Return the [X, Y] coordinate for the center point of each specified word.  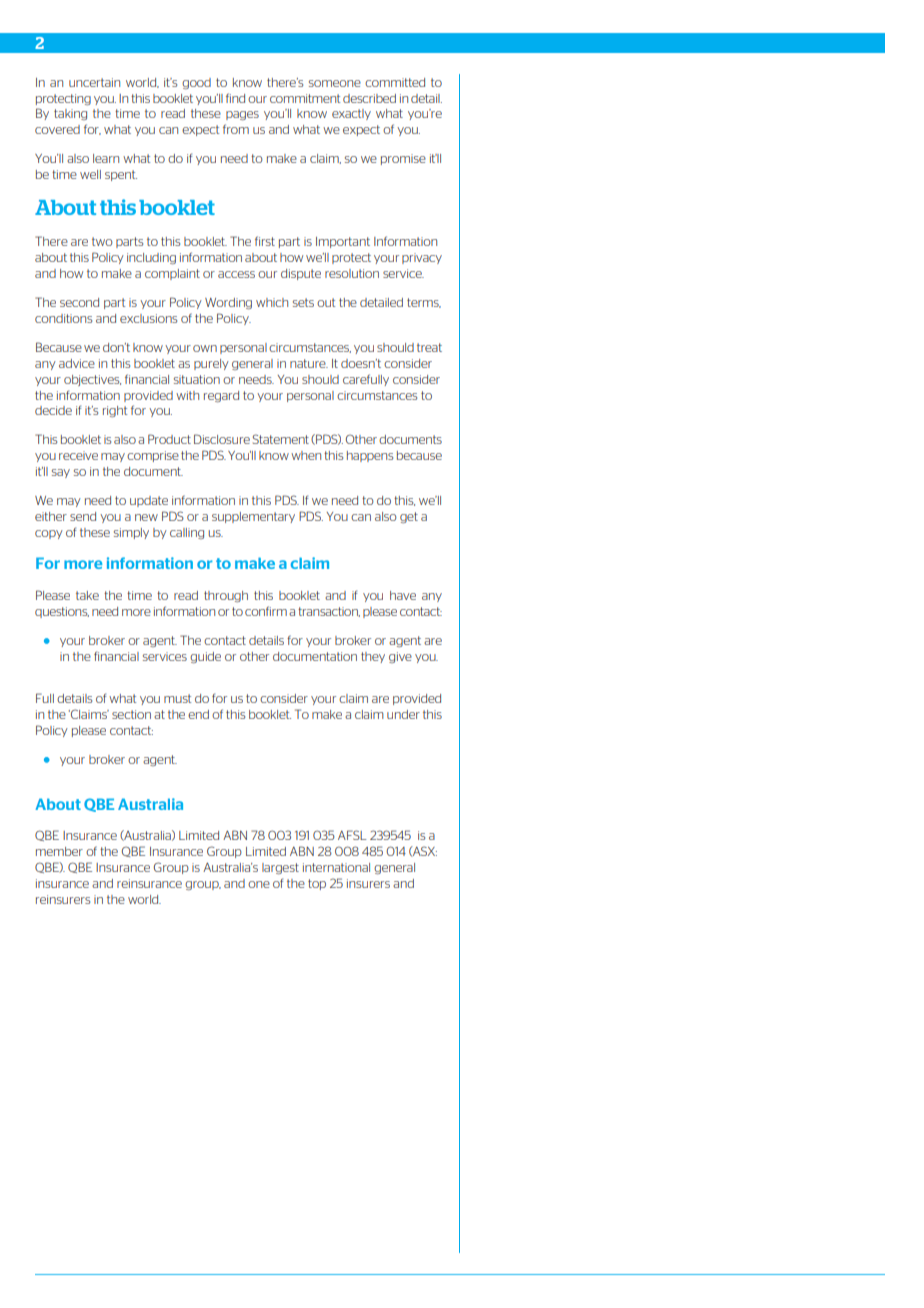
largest [280, 868]
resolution [352, 273]
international [336, 867]
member [59, 851]
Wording [228, 303]
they [373, 657]
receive [78, 455]
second [79, 302]
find [235, 98]
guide [205, 657]
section [131, 714]
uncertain [94, 82]
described [369, 98]
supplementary [253, 517]
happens [370, 456]
